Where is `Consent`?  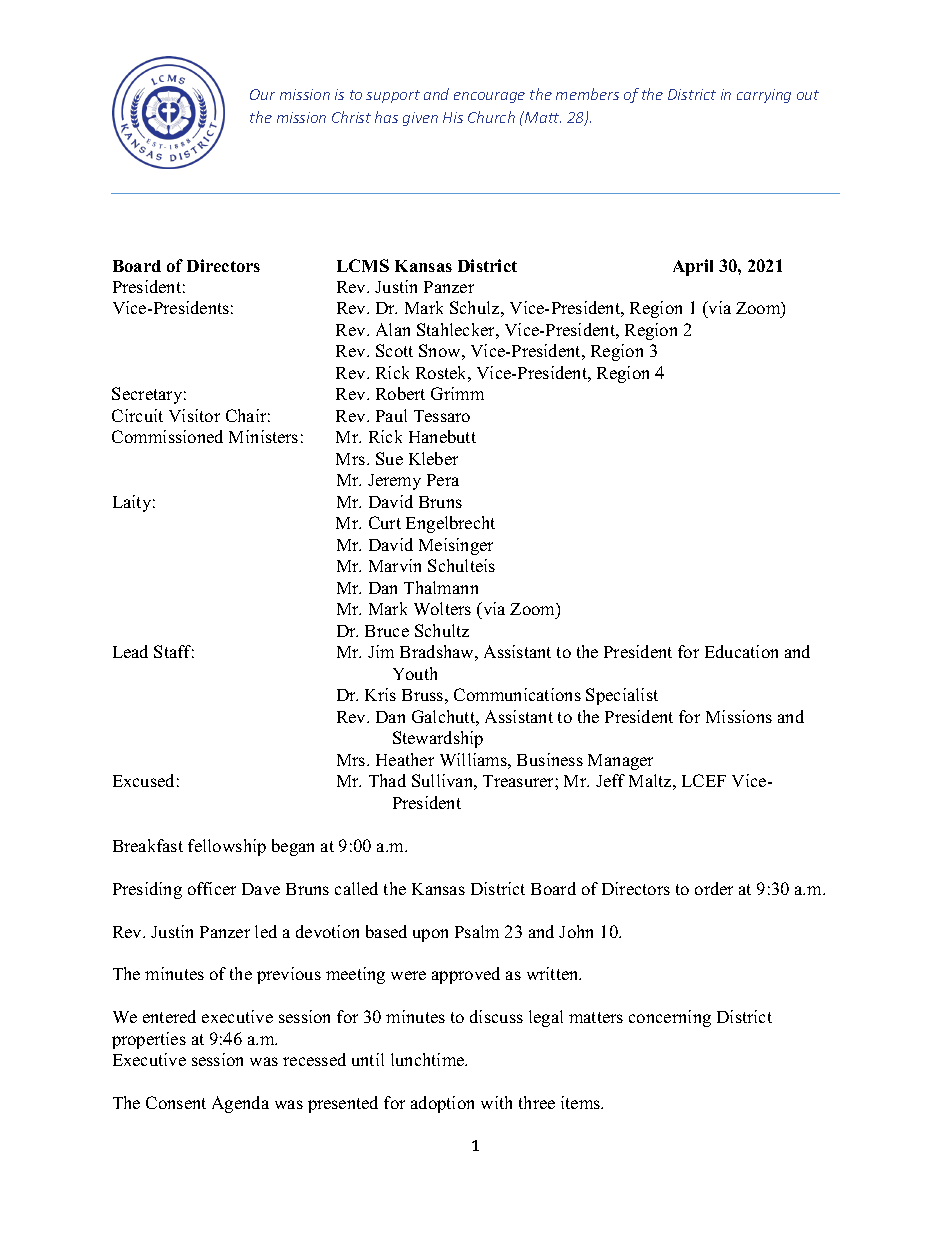
Consent is located at coordinates (176, 1102).
